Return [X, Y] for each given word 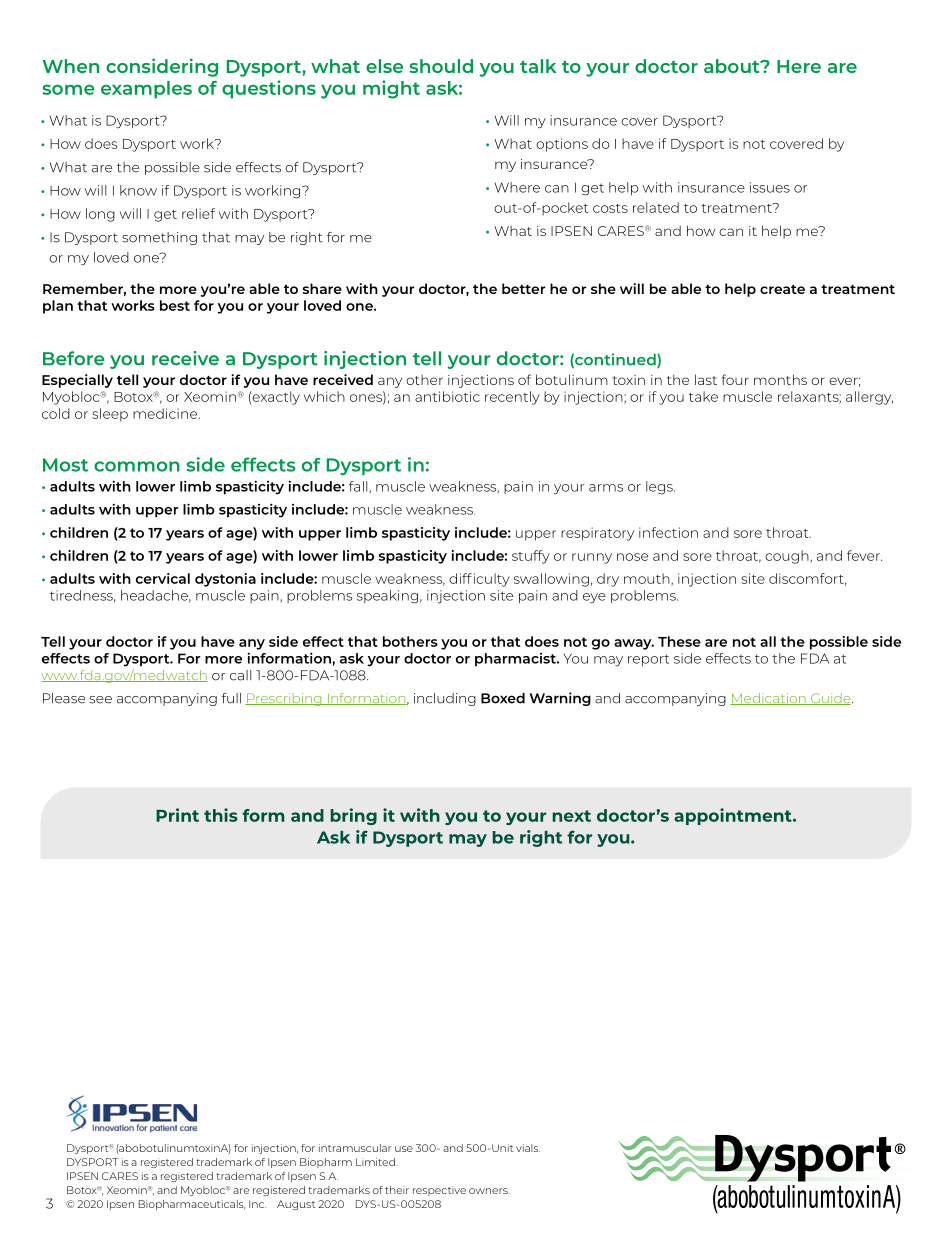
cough [788, 557]
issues [770, 187]
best [175, 305]
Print [177, 815]
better [524, 288]
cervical [163, 578]
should [441, 66]
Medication [769, 699]
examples [146, 90]
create [782, 289]
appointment [734, 816]
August [296, 1205]
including [445, 699]
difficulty [479, 580]
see [100, 700]
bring [354, 816]
